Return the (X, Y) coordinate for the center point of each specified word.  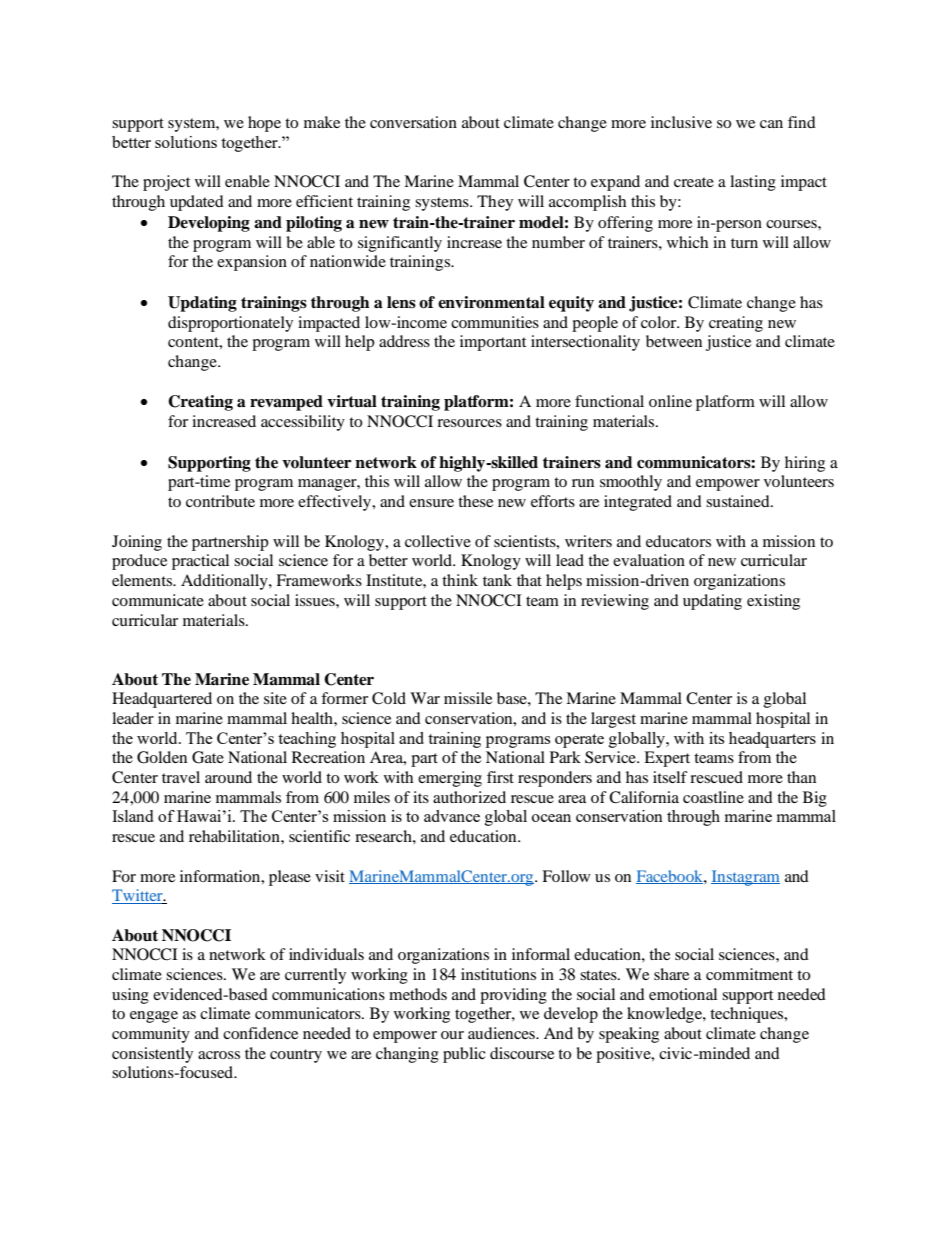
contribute (220, 501)
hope (264, 124)
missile (468, 698)
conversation (413, 122)
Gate (208, 757)
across (219, 1055)
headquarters (772, 740)
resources (469, 423)
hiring (805, 464)
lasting (753, 183)
